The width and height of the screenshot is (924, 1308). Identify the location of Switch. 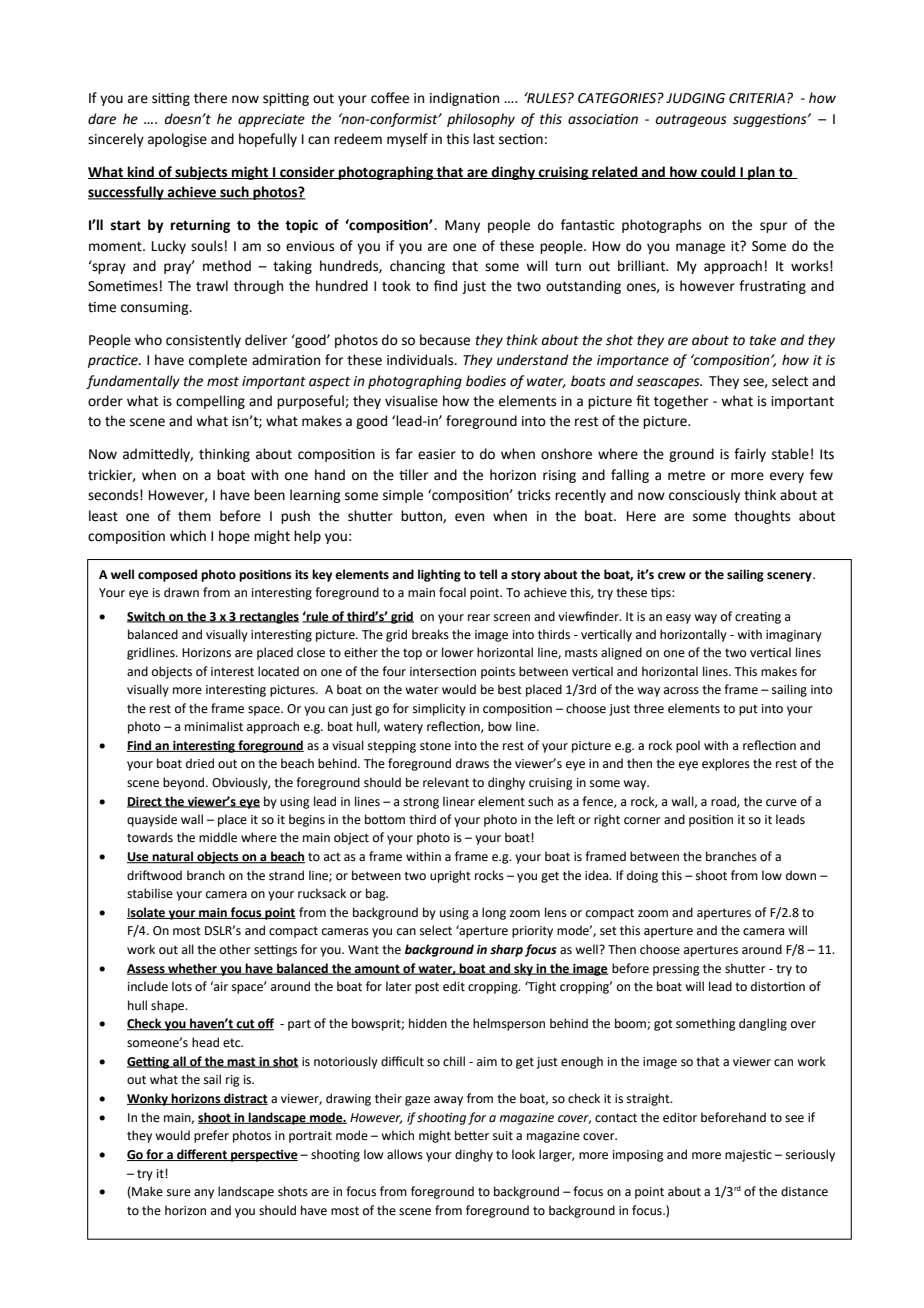
(147, 617).
